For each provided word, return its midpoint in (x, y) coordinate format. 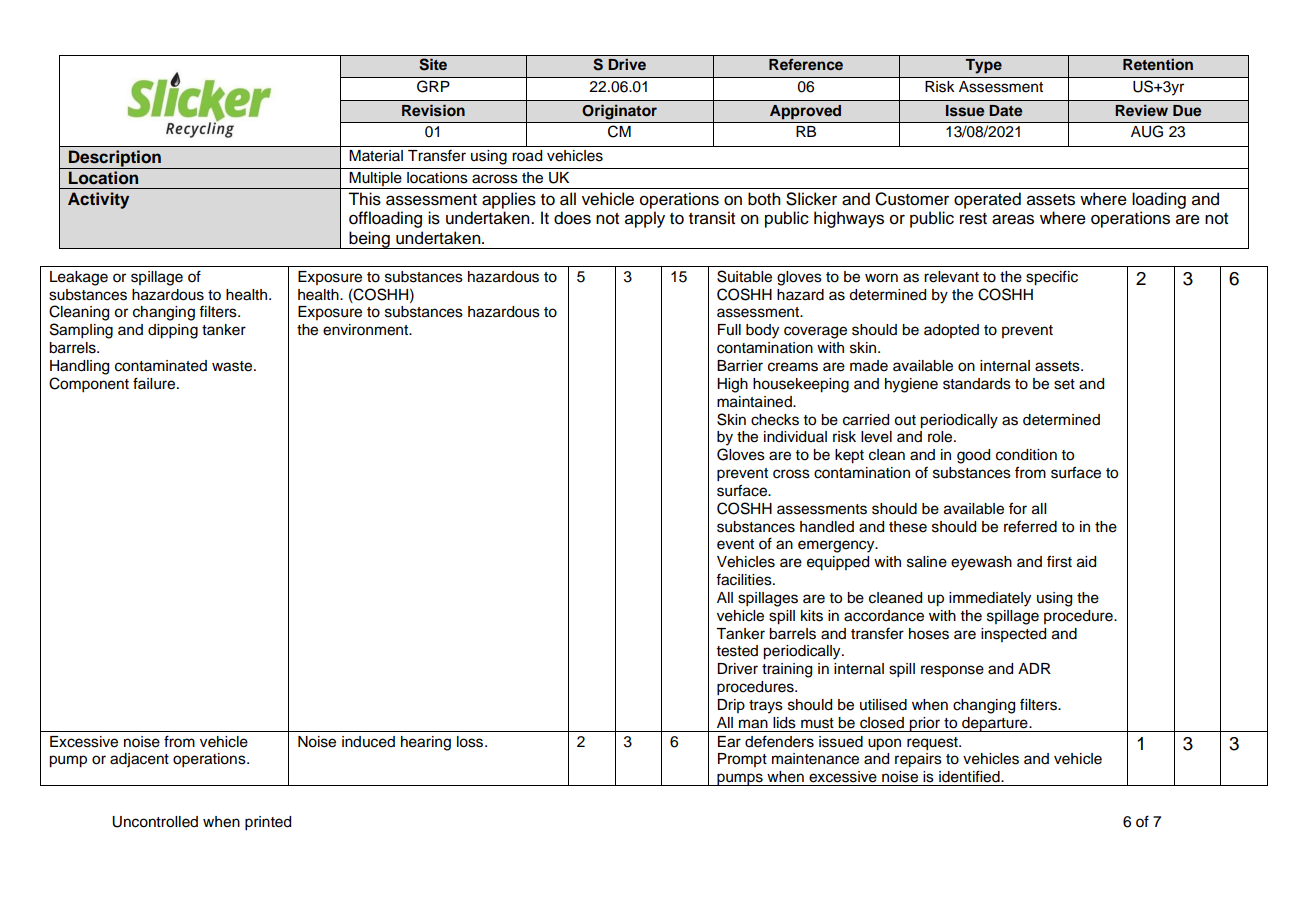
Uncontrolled (155, 822)
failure (155, 383)
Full (729, 329)
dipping (173, 331)
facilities (745, 580)
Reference (806, 64)
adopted (951, 331)
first (1059, 561)
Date (1005, 110)
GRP (433, 86)
